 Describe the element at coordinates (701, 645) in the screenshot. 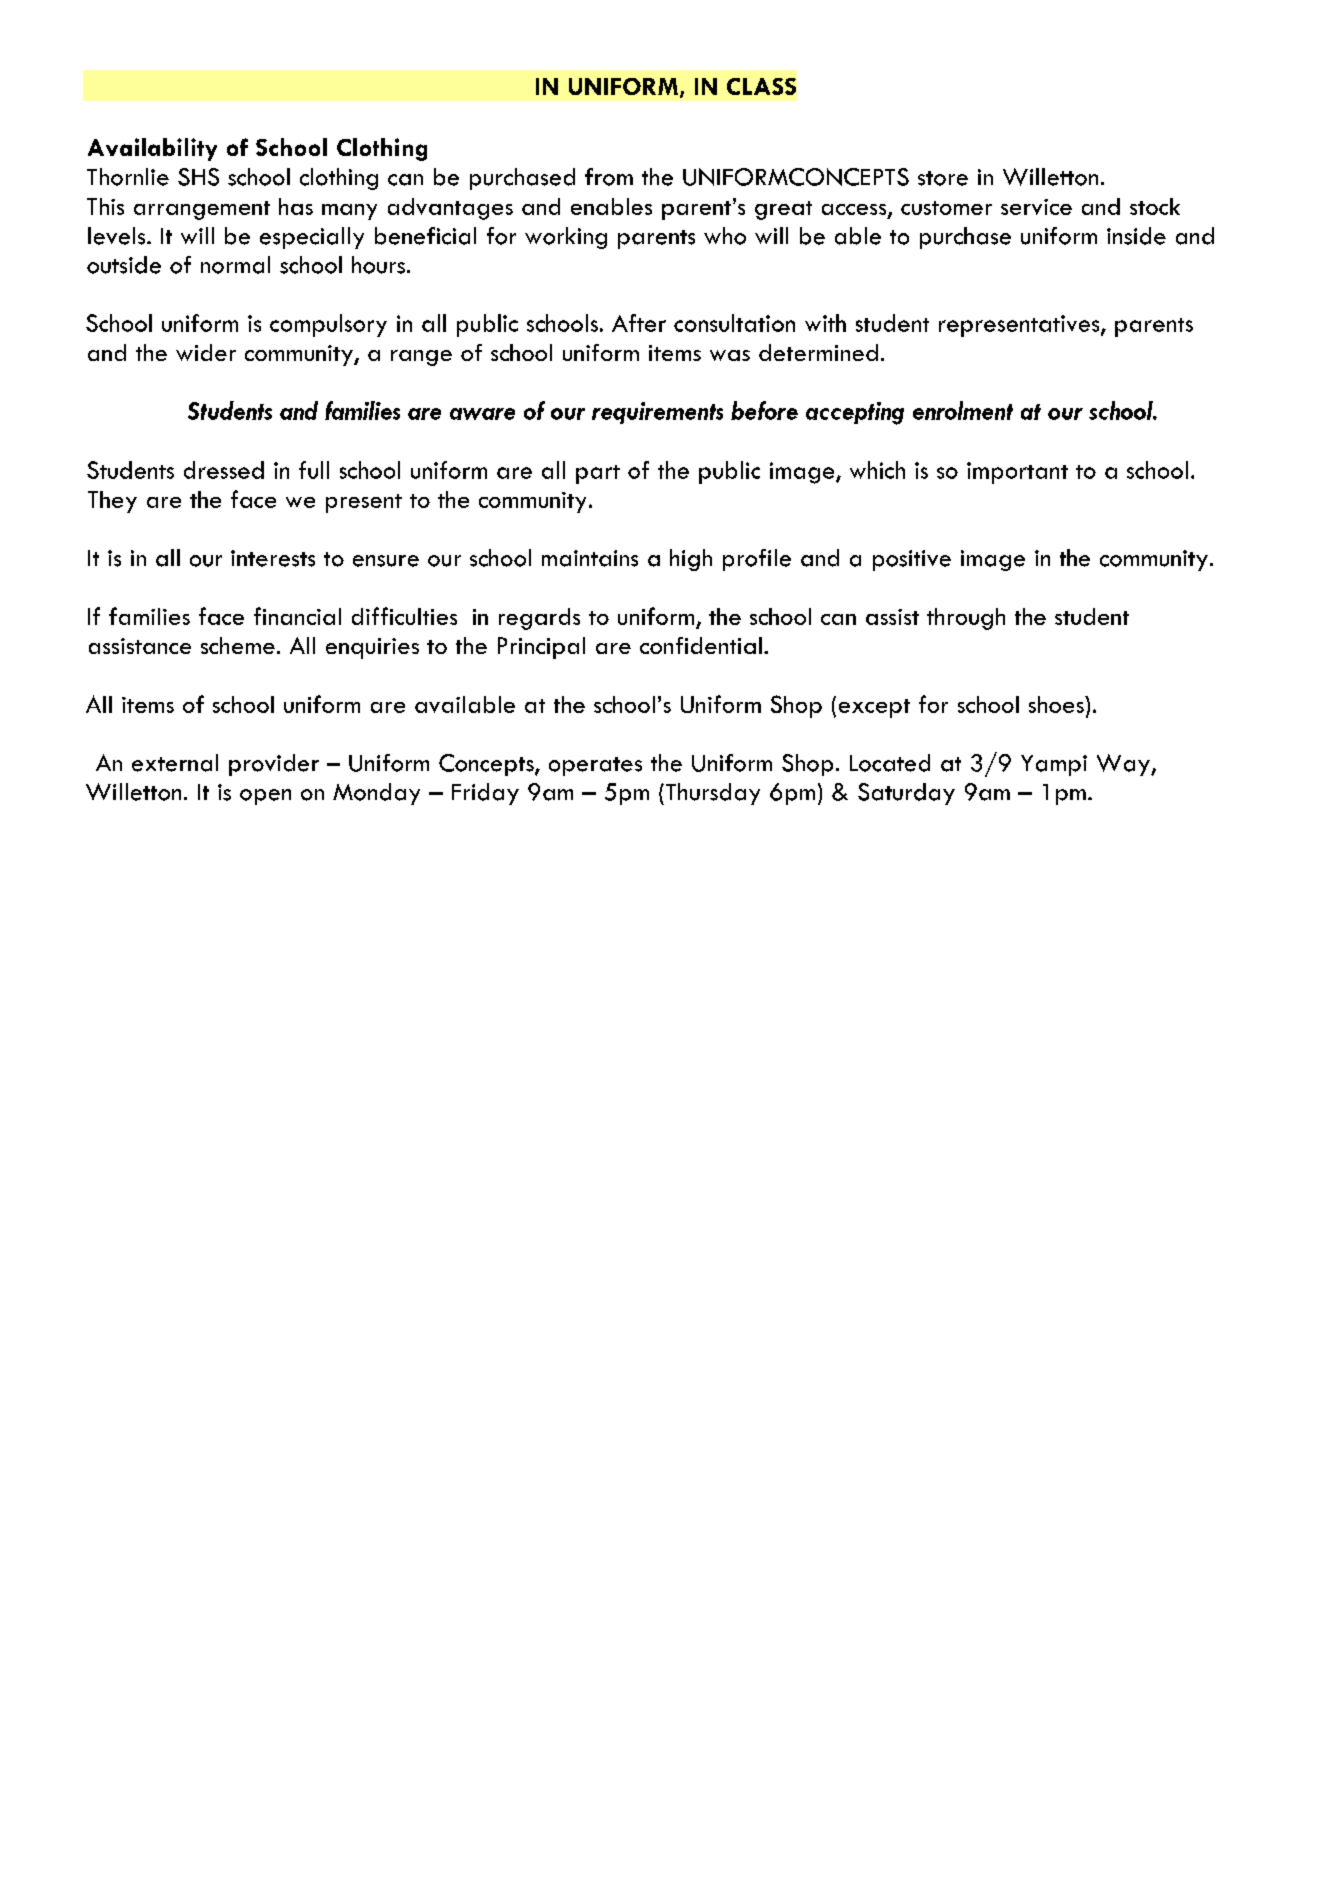

I see `confidential` at that location.
